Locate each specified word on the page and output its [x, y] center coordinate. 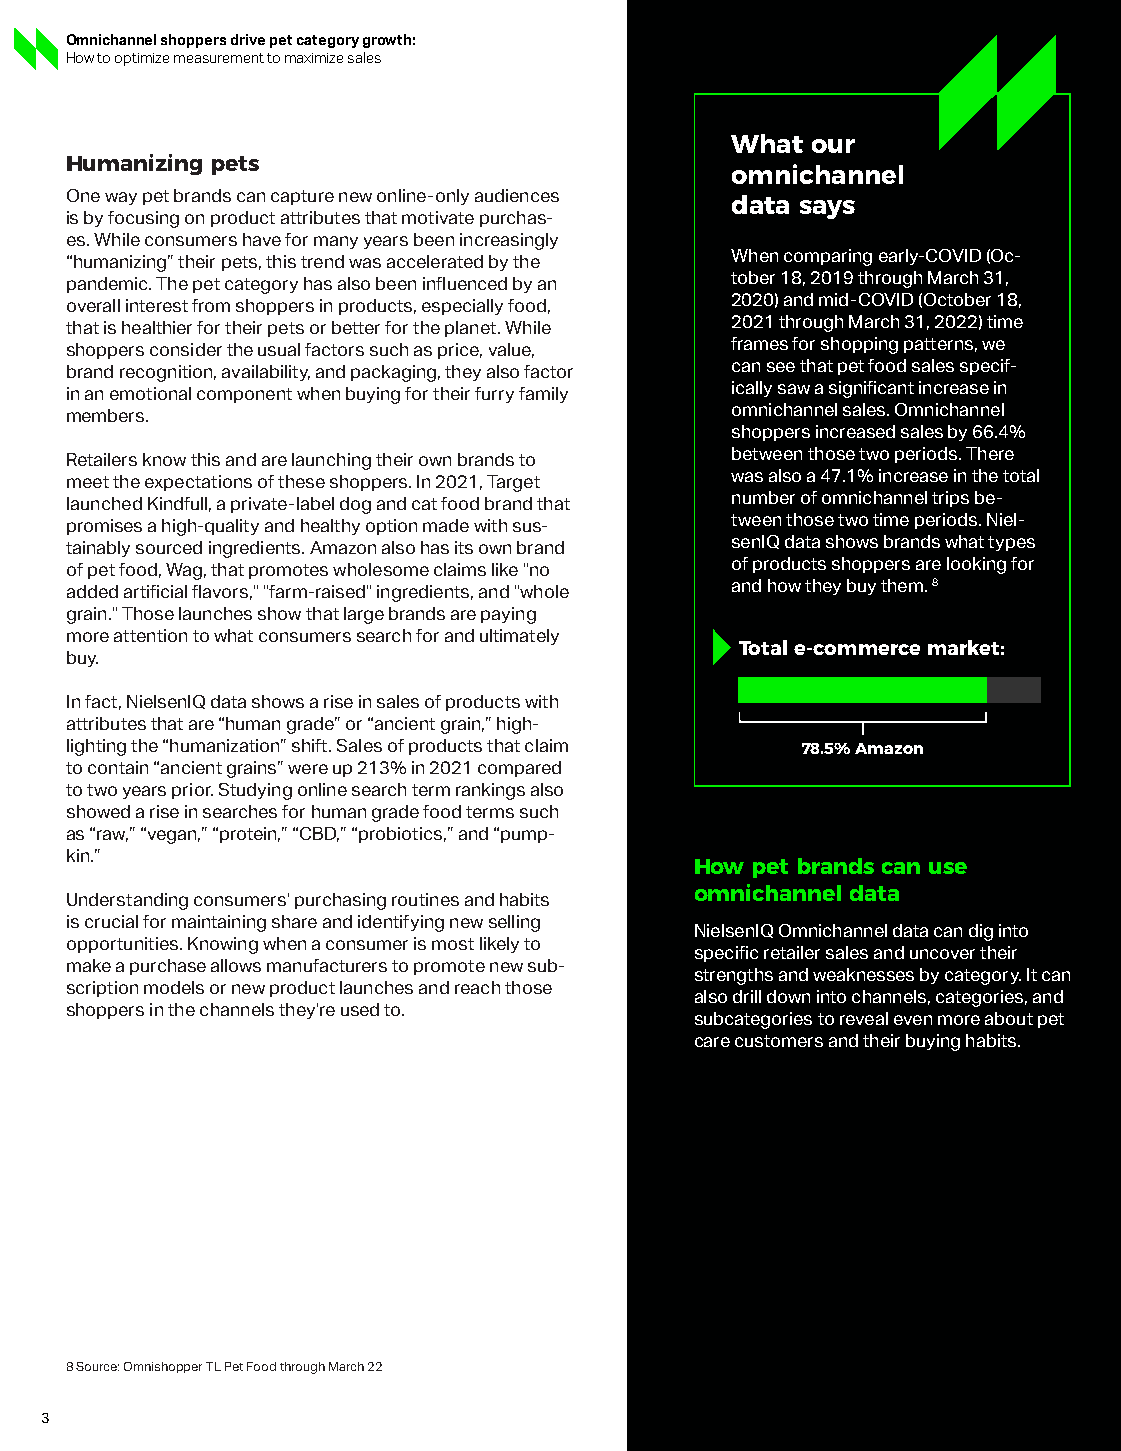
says [827, 209]
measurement [219, 58]
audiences [517, 195]
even [913, 1020]
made [446, 525]
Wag [184, 571]
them [902, 585]
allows [236, 965]
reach [477, 987]
